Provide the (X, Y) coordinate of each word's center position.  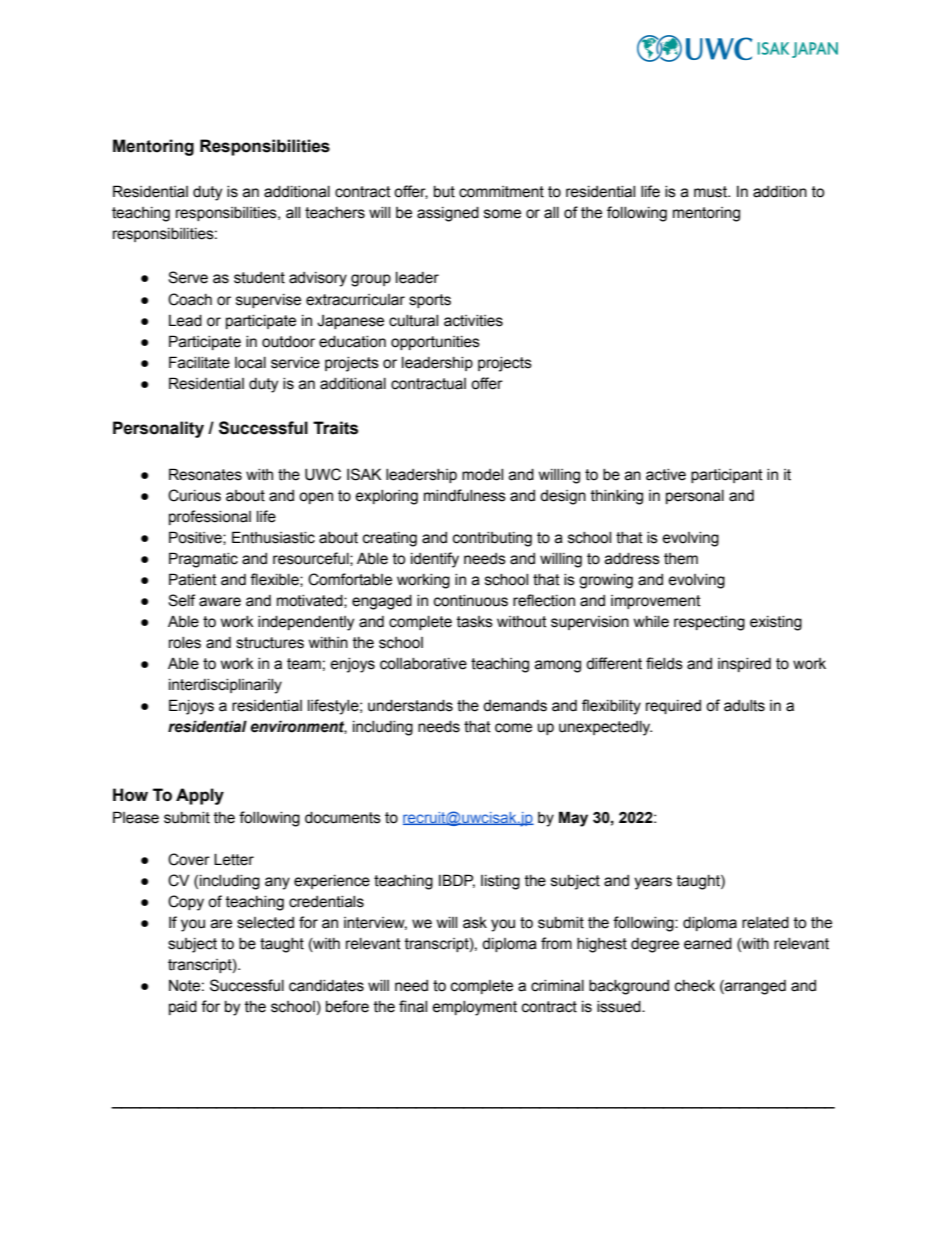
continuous (471, 601)
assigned (448, 214)
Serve (188, 277)
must (711, 192)
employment (474, 1008)
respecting (709, 623)
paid (183, 1008)
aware (220, 602)
